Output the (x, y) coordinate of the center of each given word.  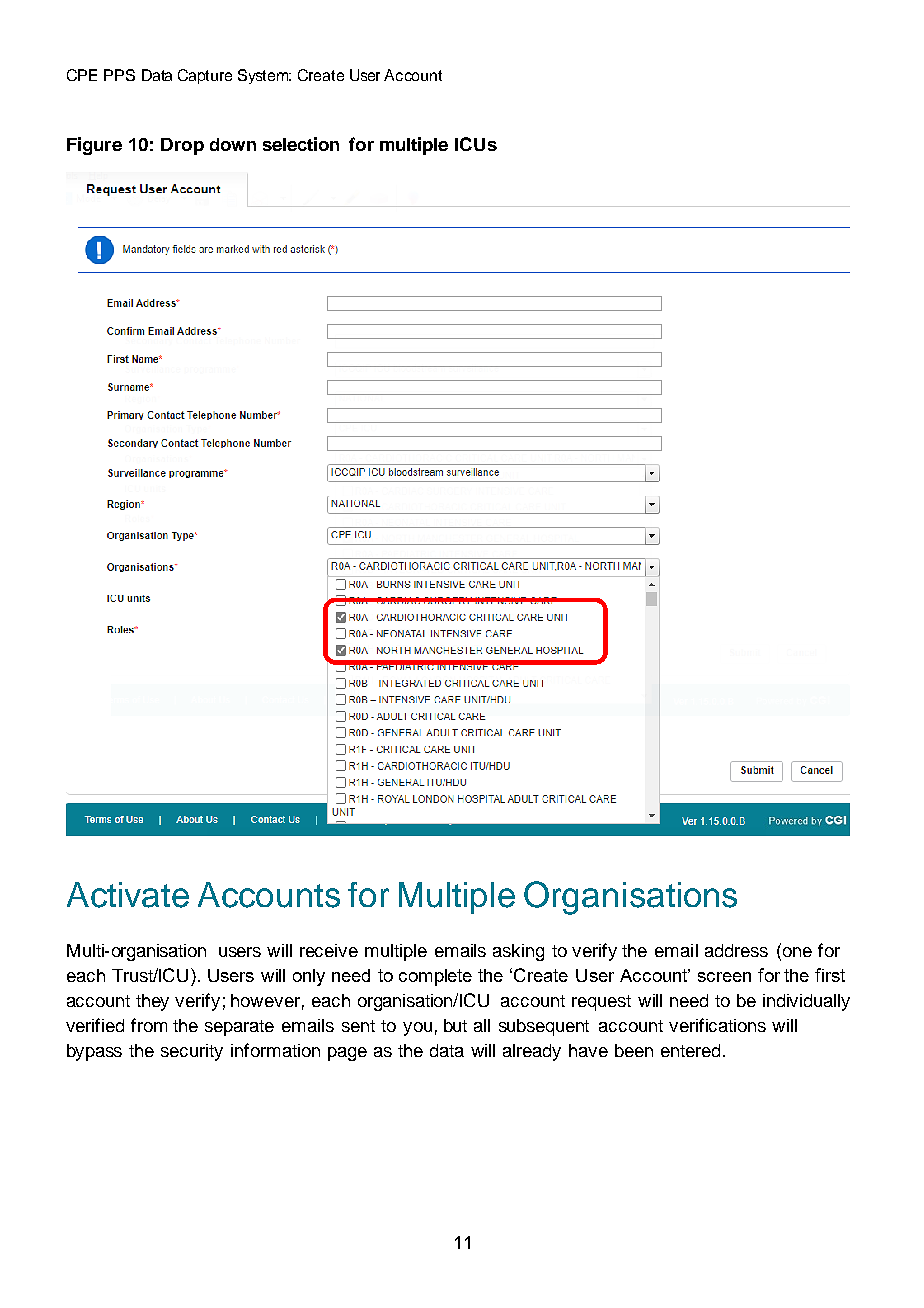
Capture (205, 76)
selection (301, 144)
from (149, 1025)
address (736, 950)
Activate (128, 895)
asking (518, 952)
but (455, 1025)
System (264, 76)
